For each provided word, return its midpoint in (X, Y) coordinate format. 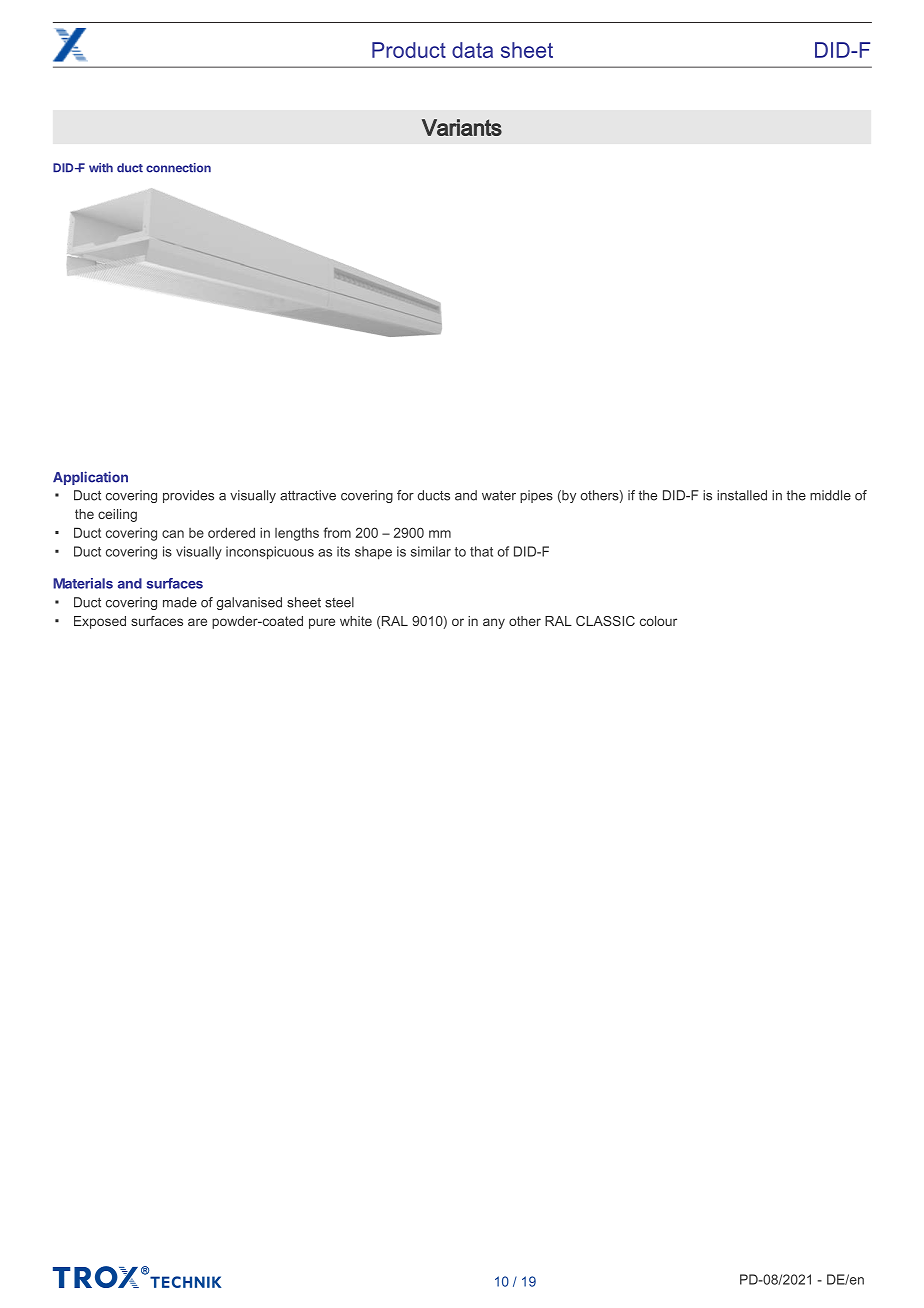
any (494, 623)
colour (658, 621)
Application (90, 478)
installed (742, 495)
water (499, 495)
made (180, 602)
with (101, 167)
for (405, 495)
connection (178, 168)
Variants (462, 127)
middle (830, 495)
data (472, 50)
